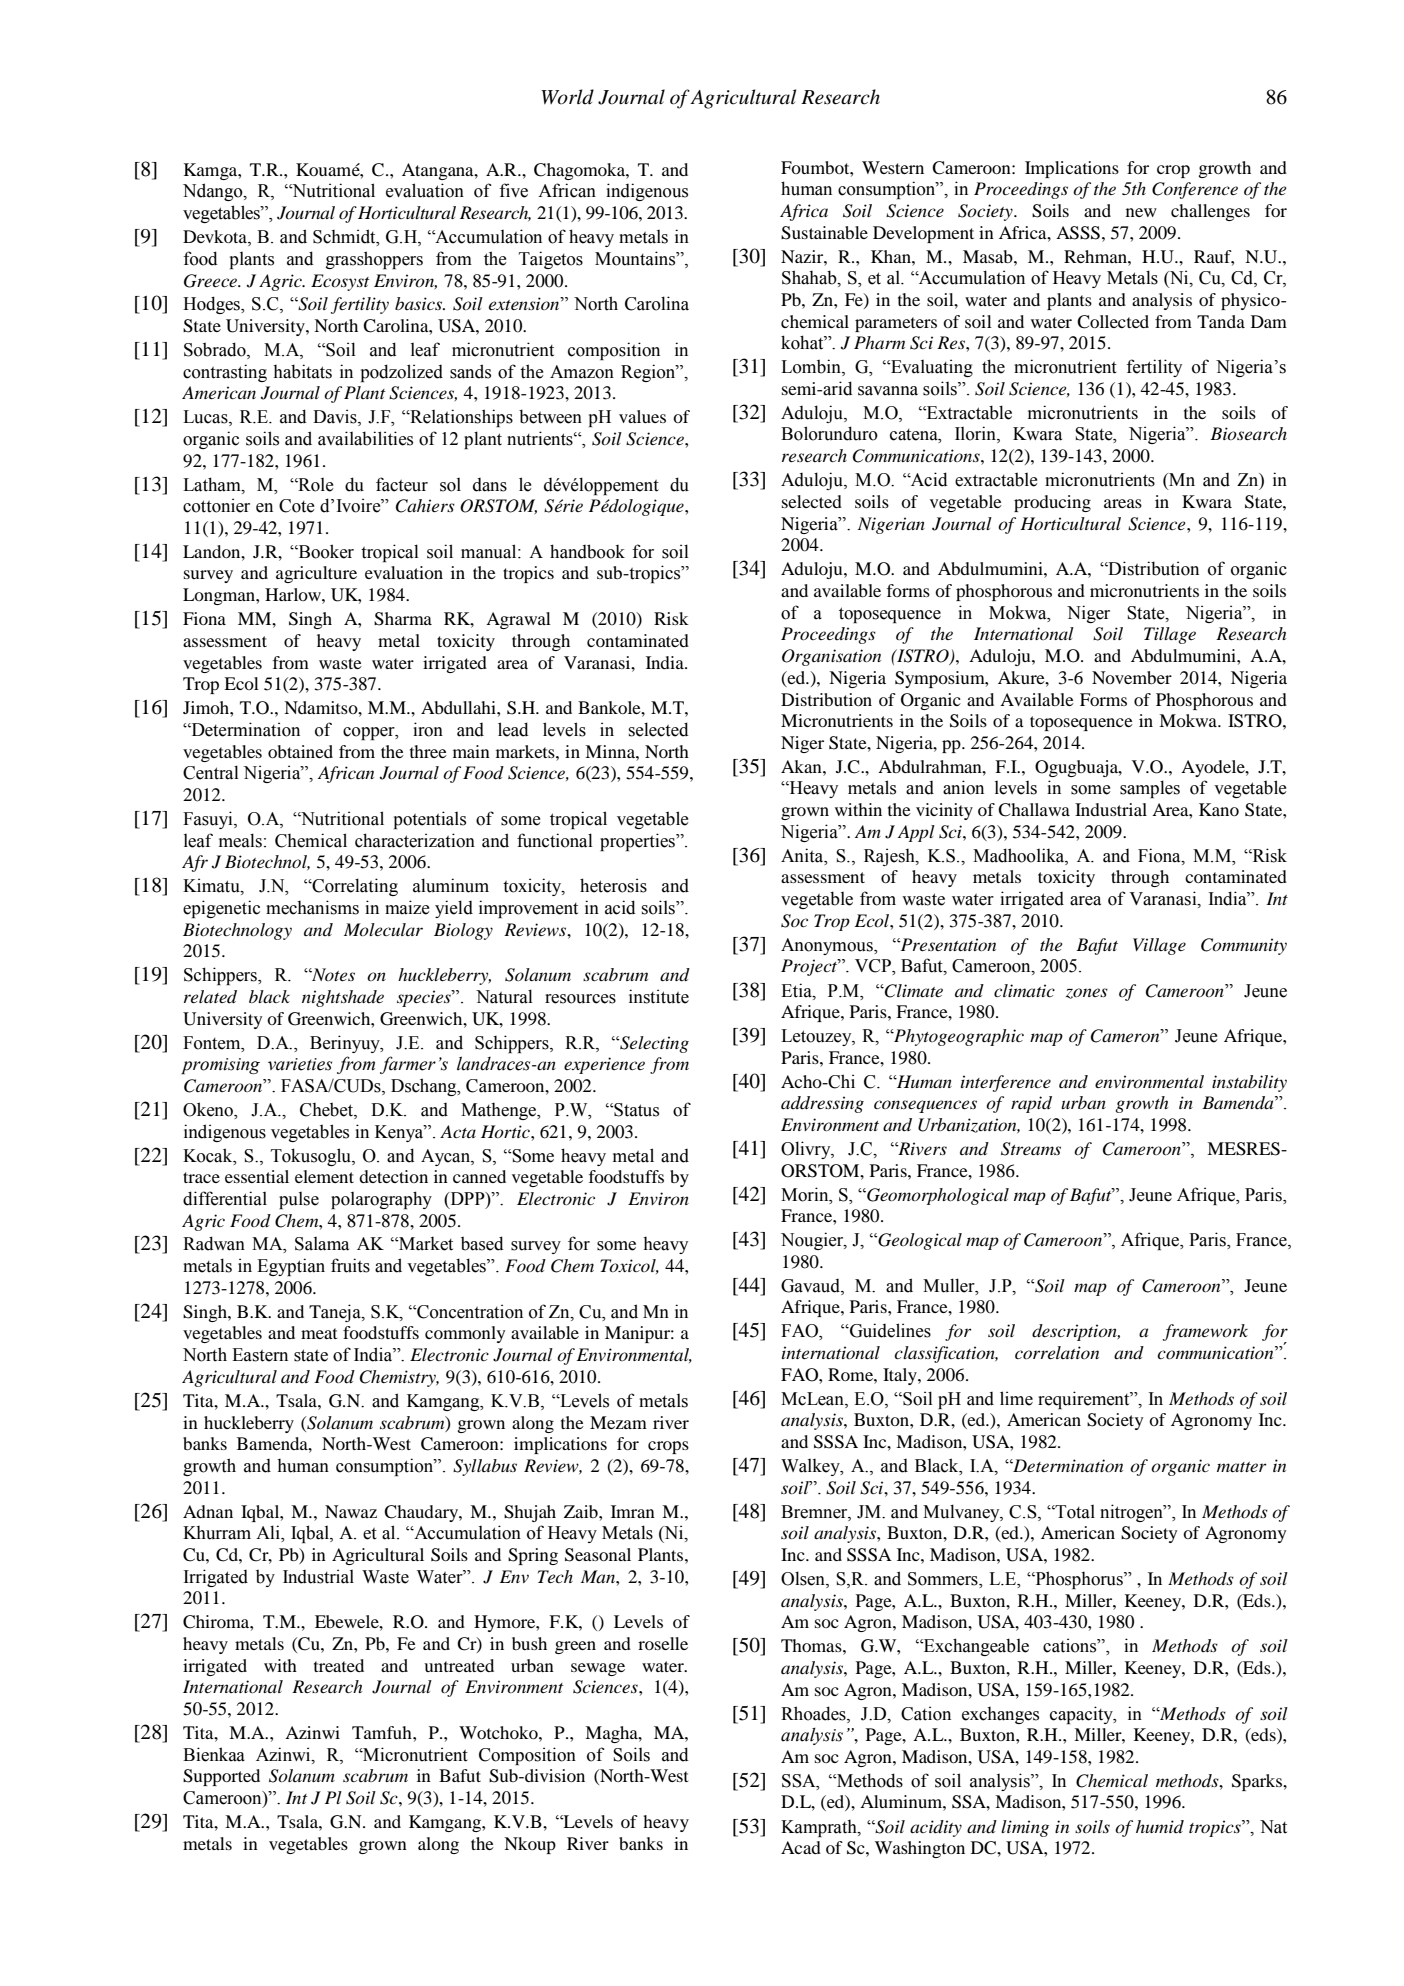 Image resolution: width=1404 pixels, height=1986 pixels. I want to click on Supported, so click(221, 1777).
